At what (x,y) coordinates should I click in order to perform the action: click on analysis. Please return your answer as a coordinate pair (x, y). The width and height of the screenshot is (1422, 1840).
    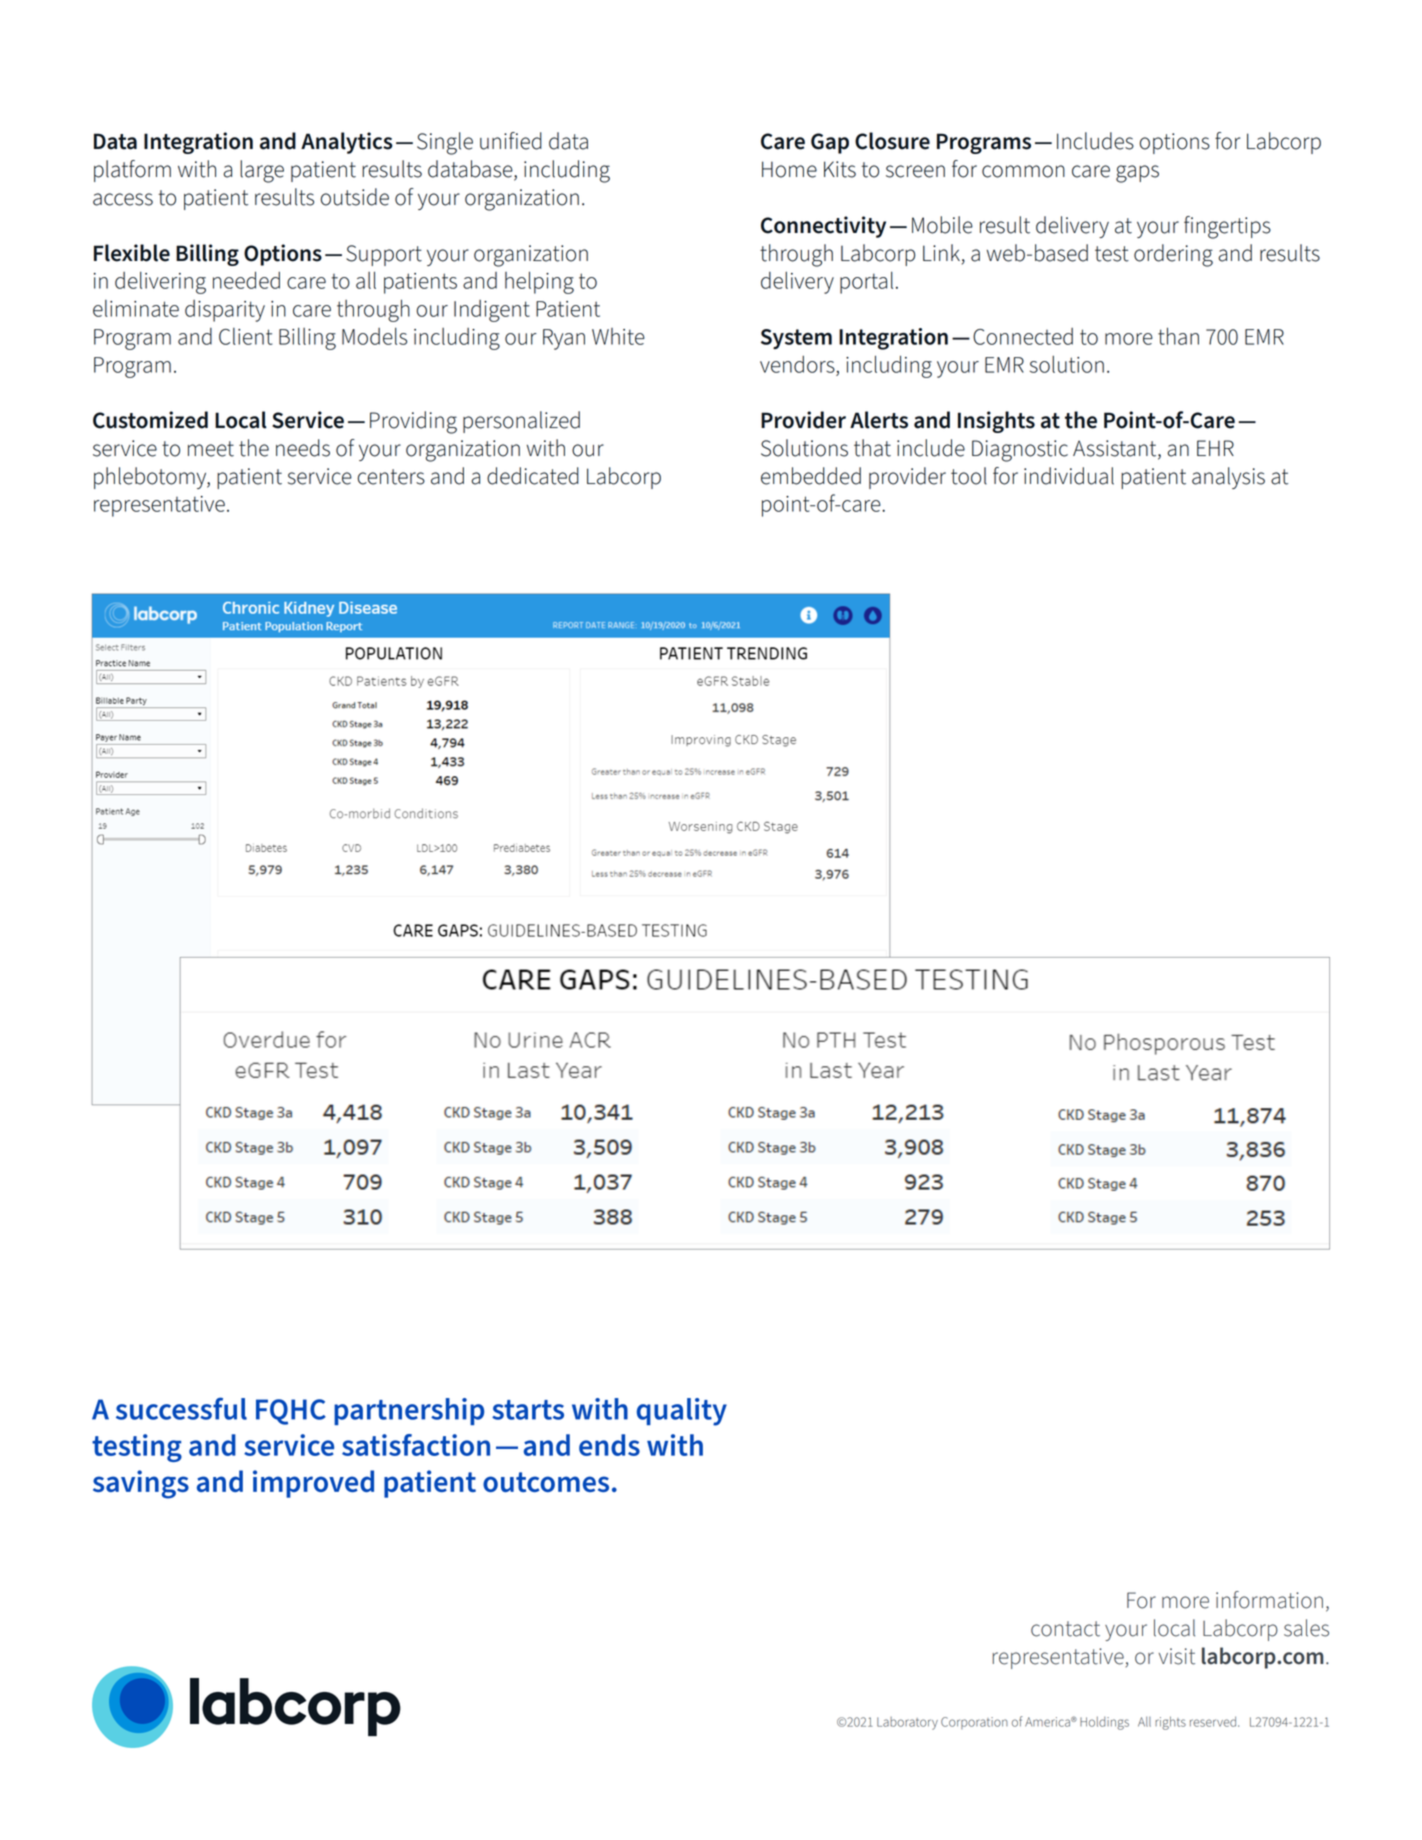
    Looking at the image, I should click on (1228, 478).
